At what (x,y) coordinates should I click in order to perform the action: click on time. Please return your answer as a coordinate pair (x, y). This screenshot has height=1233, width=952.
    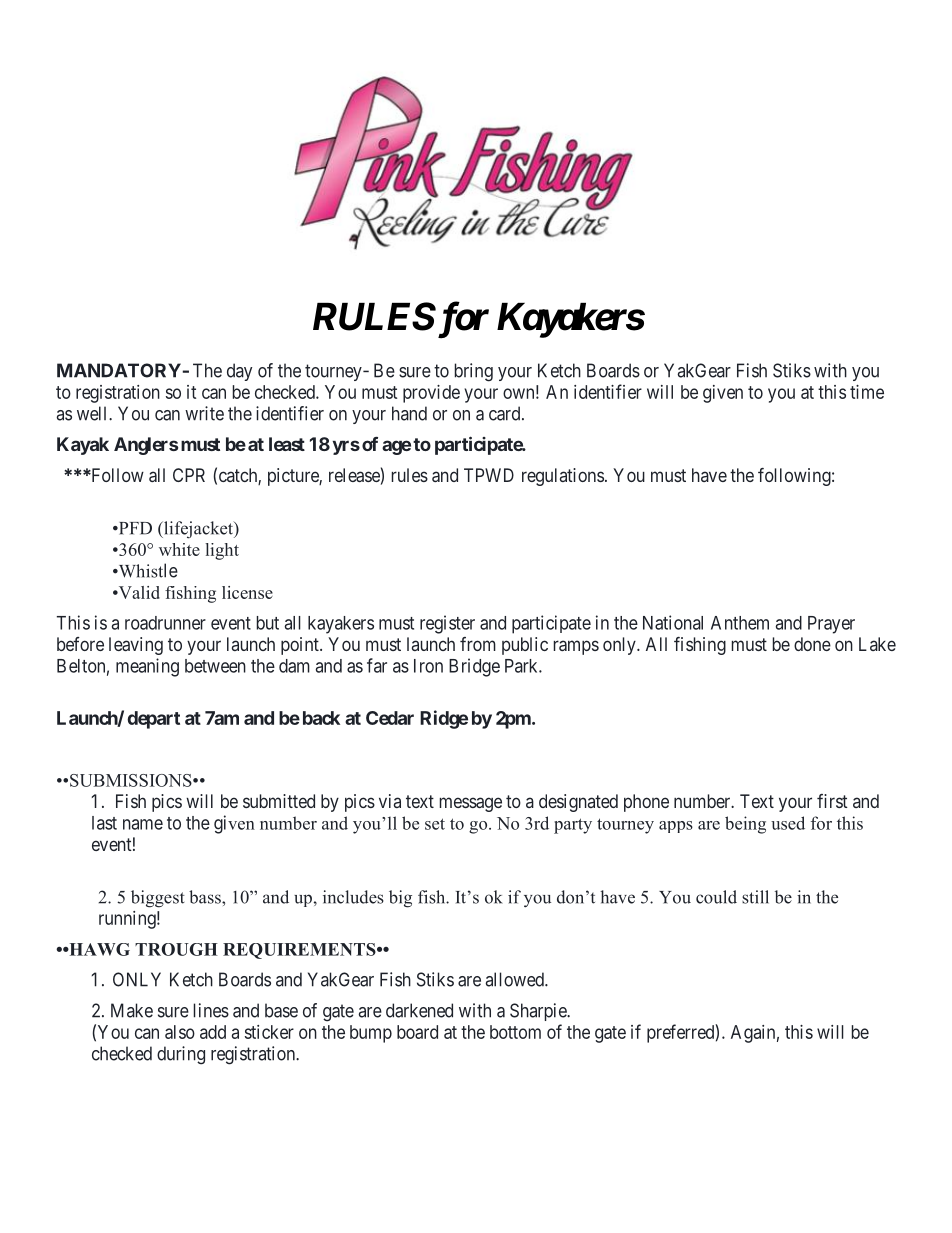
    Looking at the image, I should click on (867, 392).
